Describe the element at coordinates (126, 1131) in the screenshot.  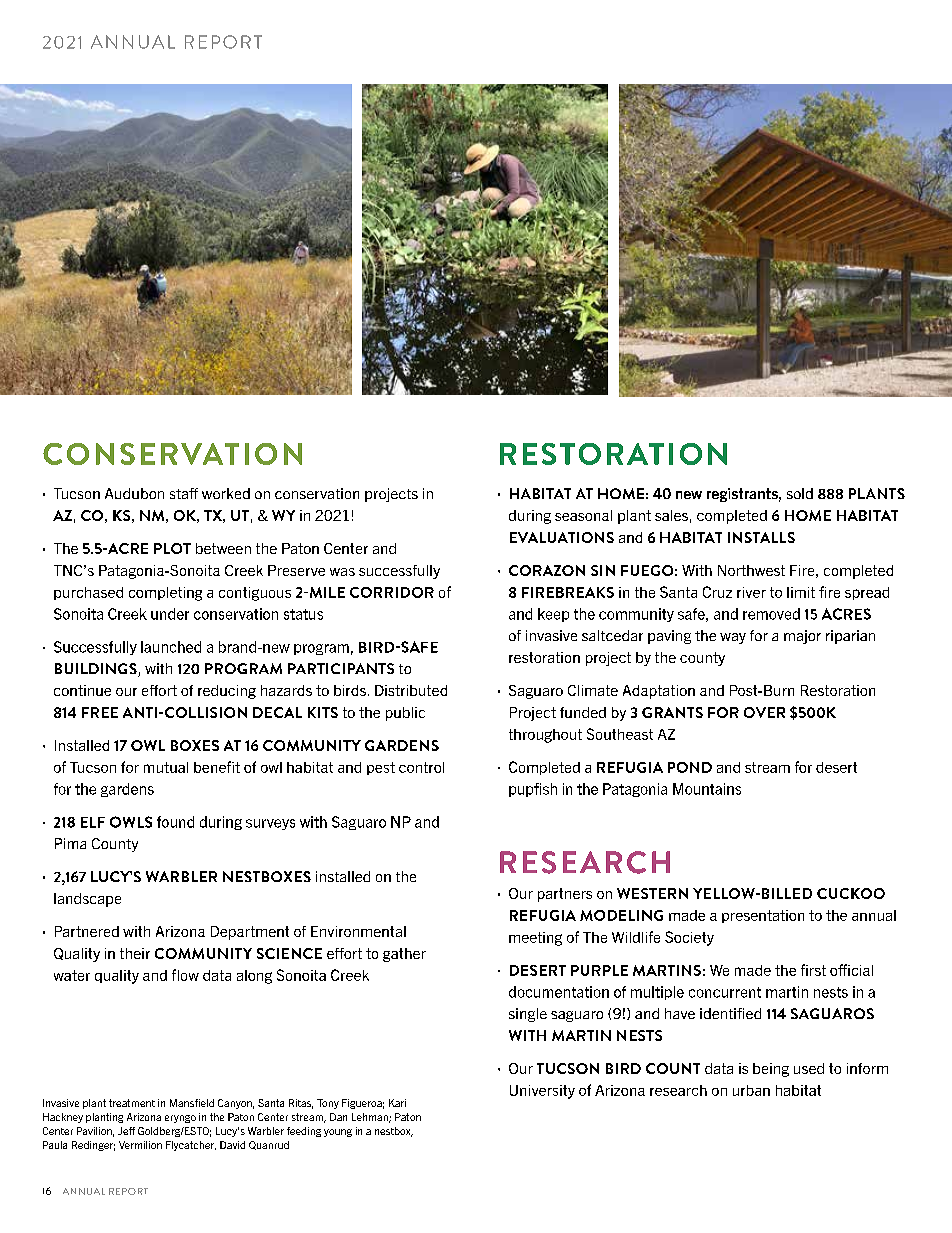
I see `Jeff` at that location.
